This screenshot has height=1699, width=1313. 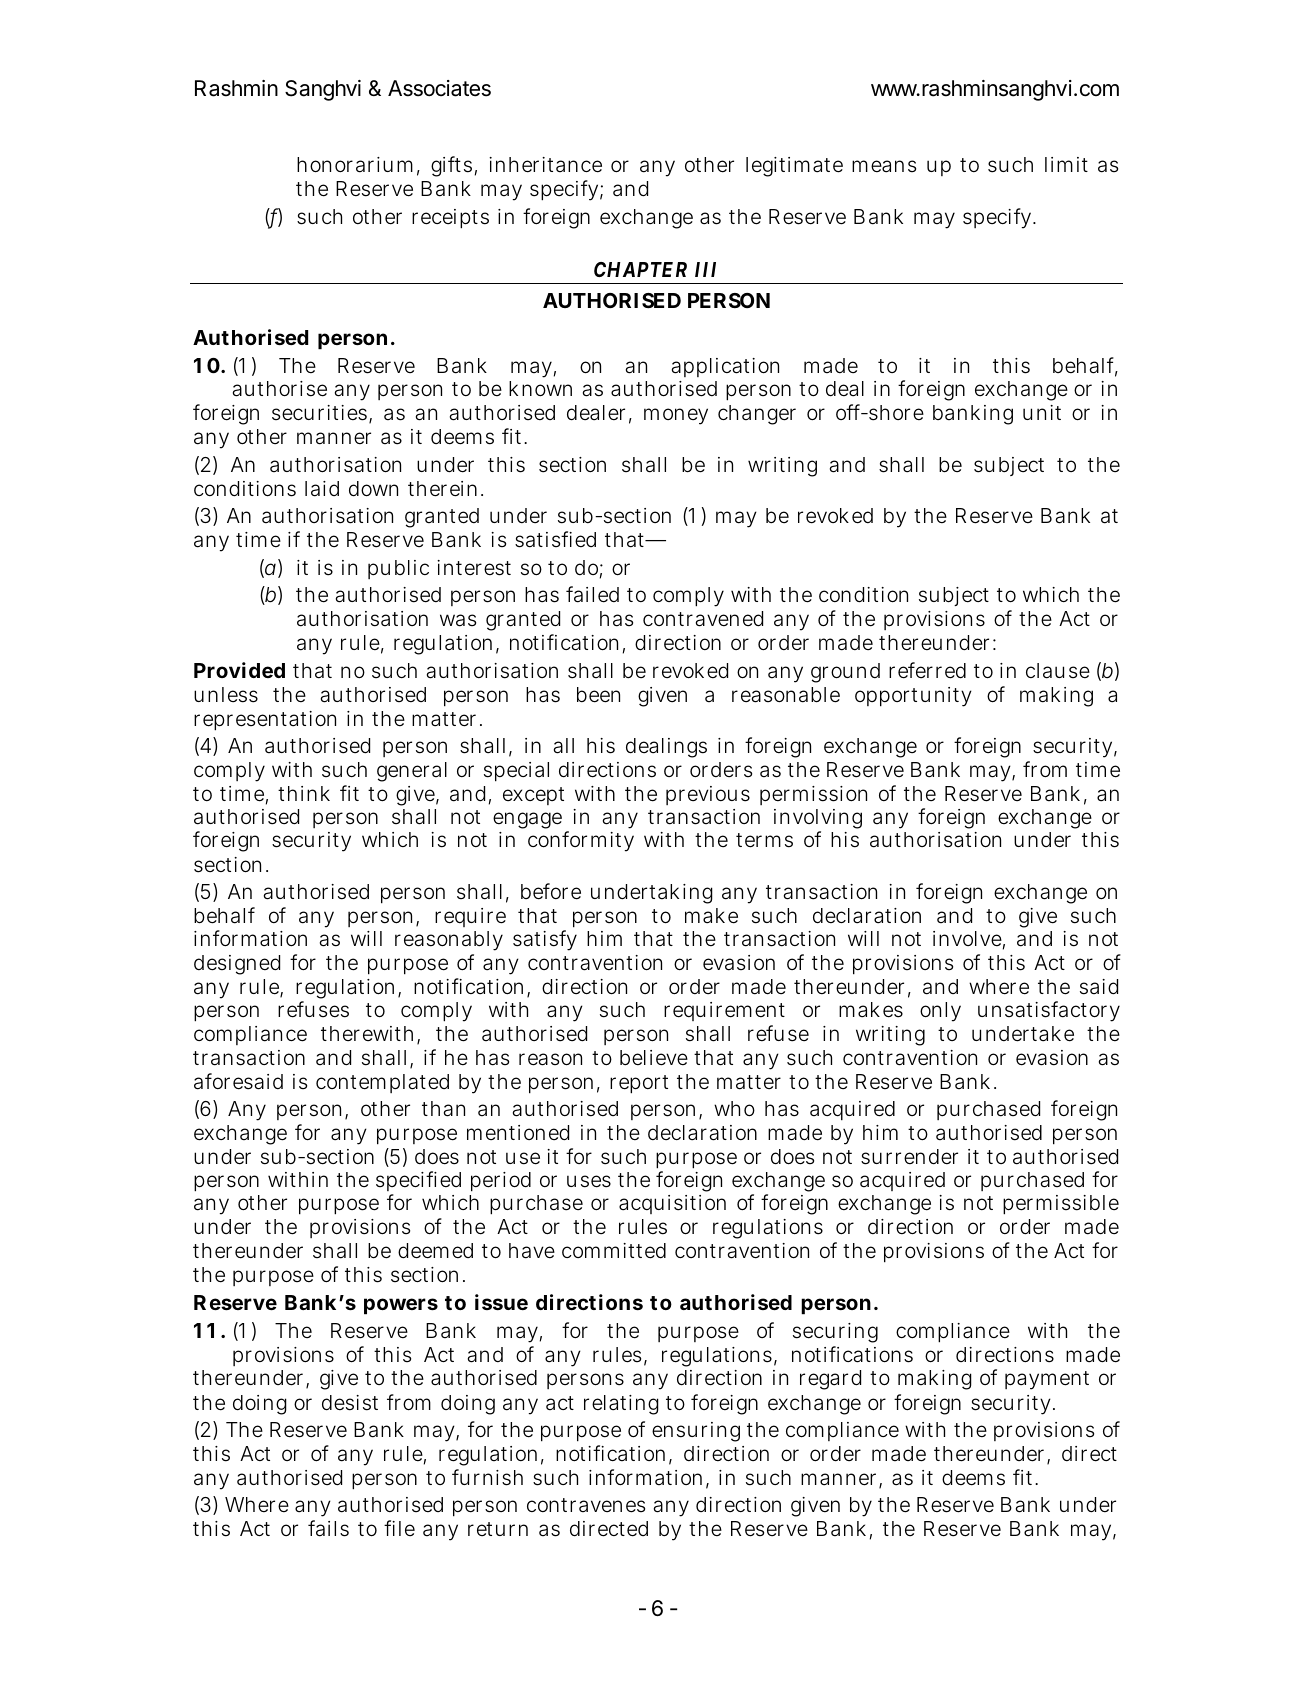 What do you see at coordinates (708, 795) in the screenshot?
I see `previous` at bounding box center [708, 795].
